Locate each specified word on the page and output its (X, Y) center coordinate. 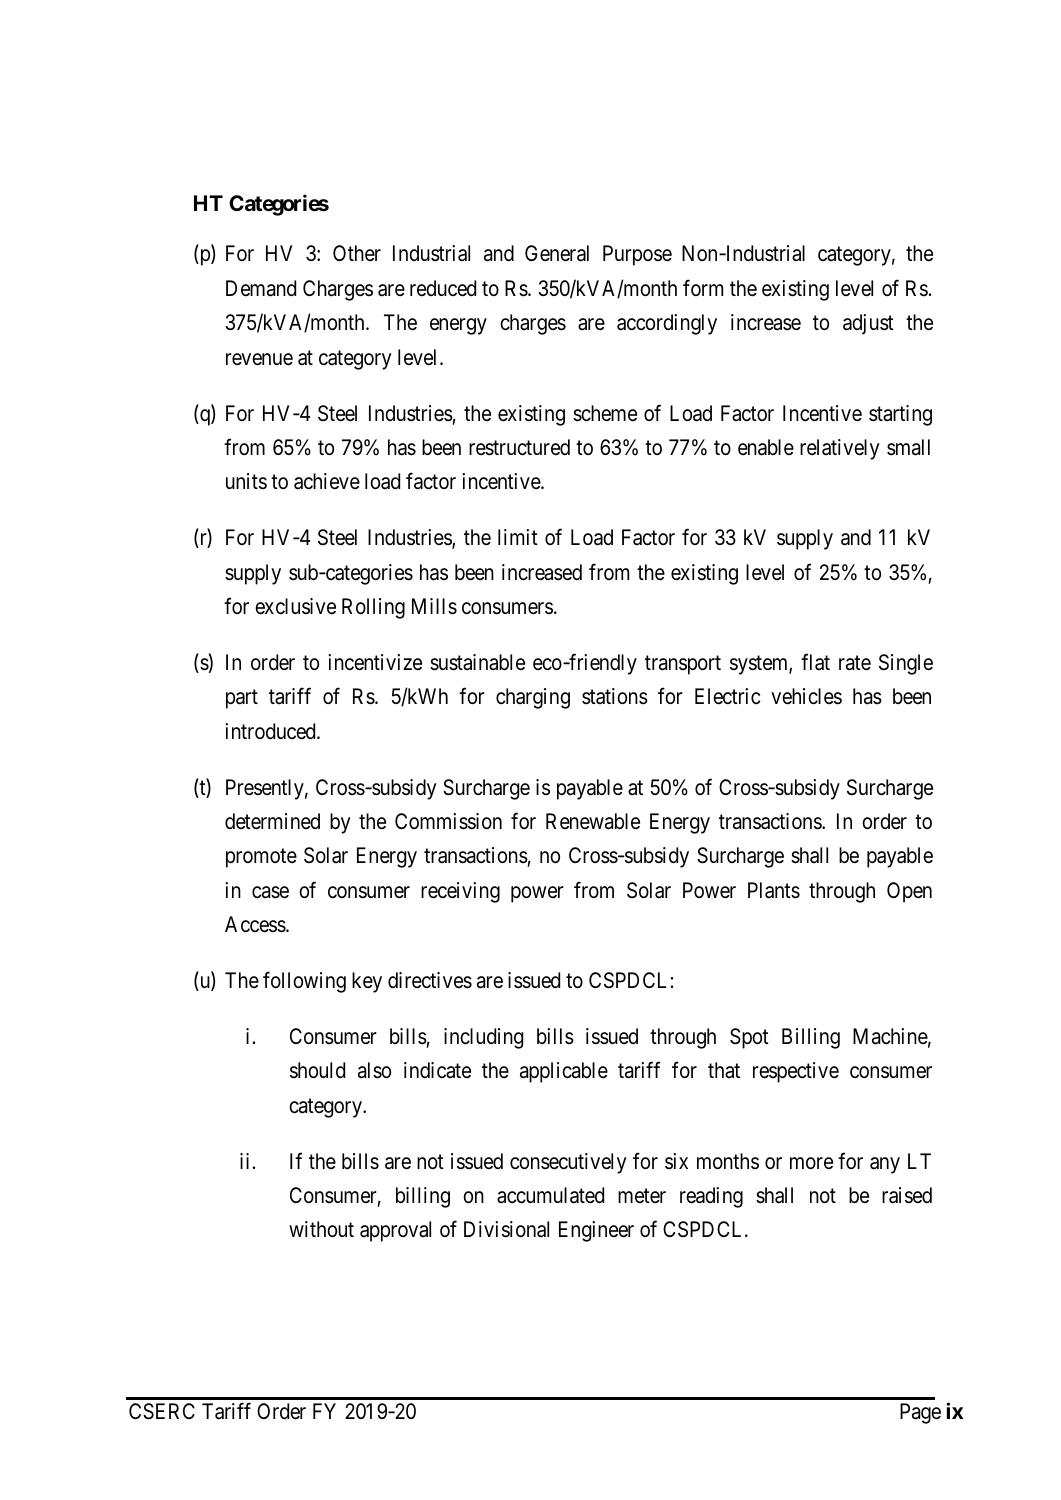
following (304, 982)
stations (615, 696)
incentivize (375, 662)
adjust (868, 324)
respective (796, 1072)
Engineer (596, 1231)
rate (855, 663)
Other (357, 253)
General (557, 253)
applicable (564, 1072)
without (321, 1229)
